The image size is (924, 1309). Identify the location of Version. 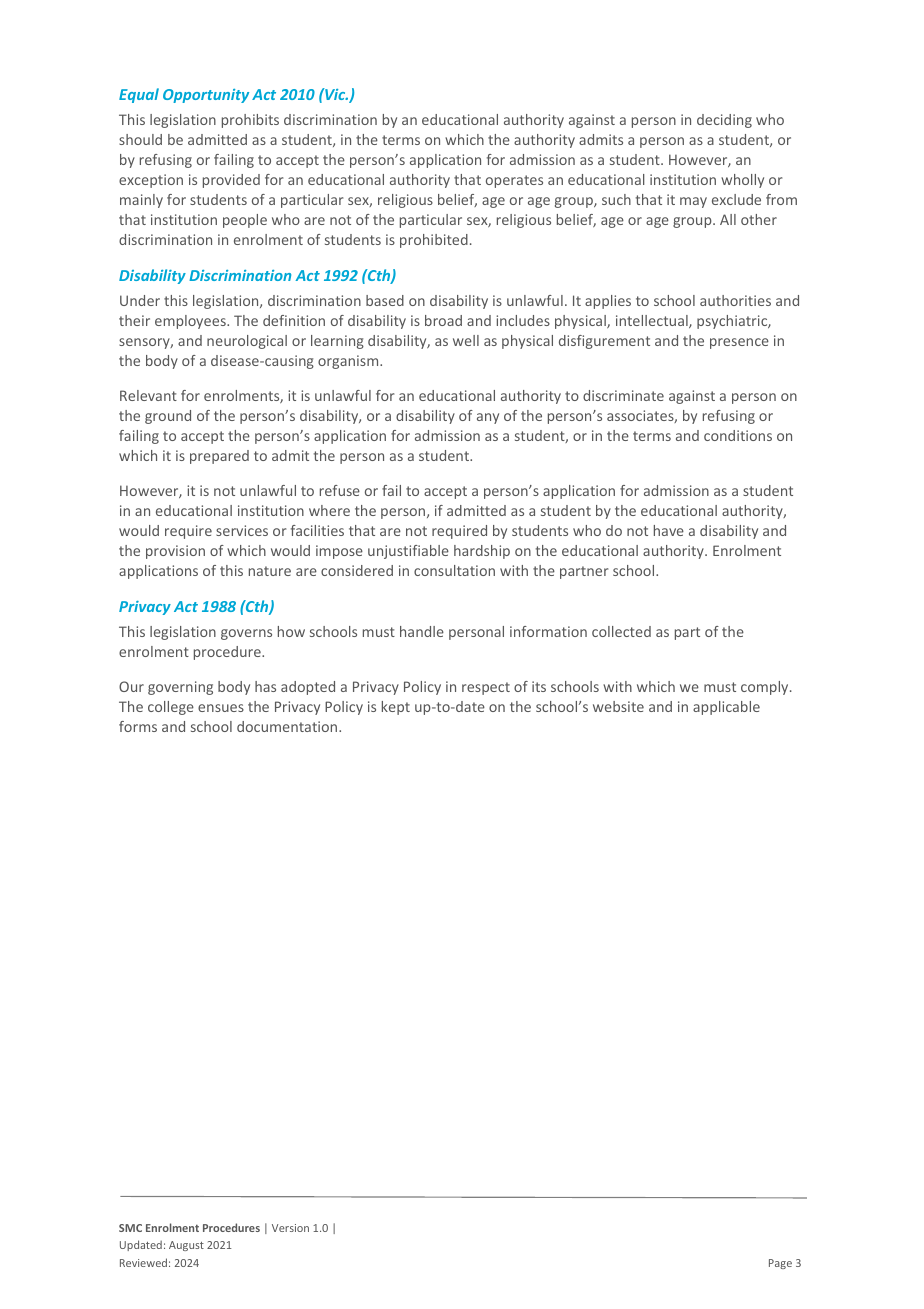
(290, 1228).
